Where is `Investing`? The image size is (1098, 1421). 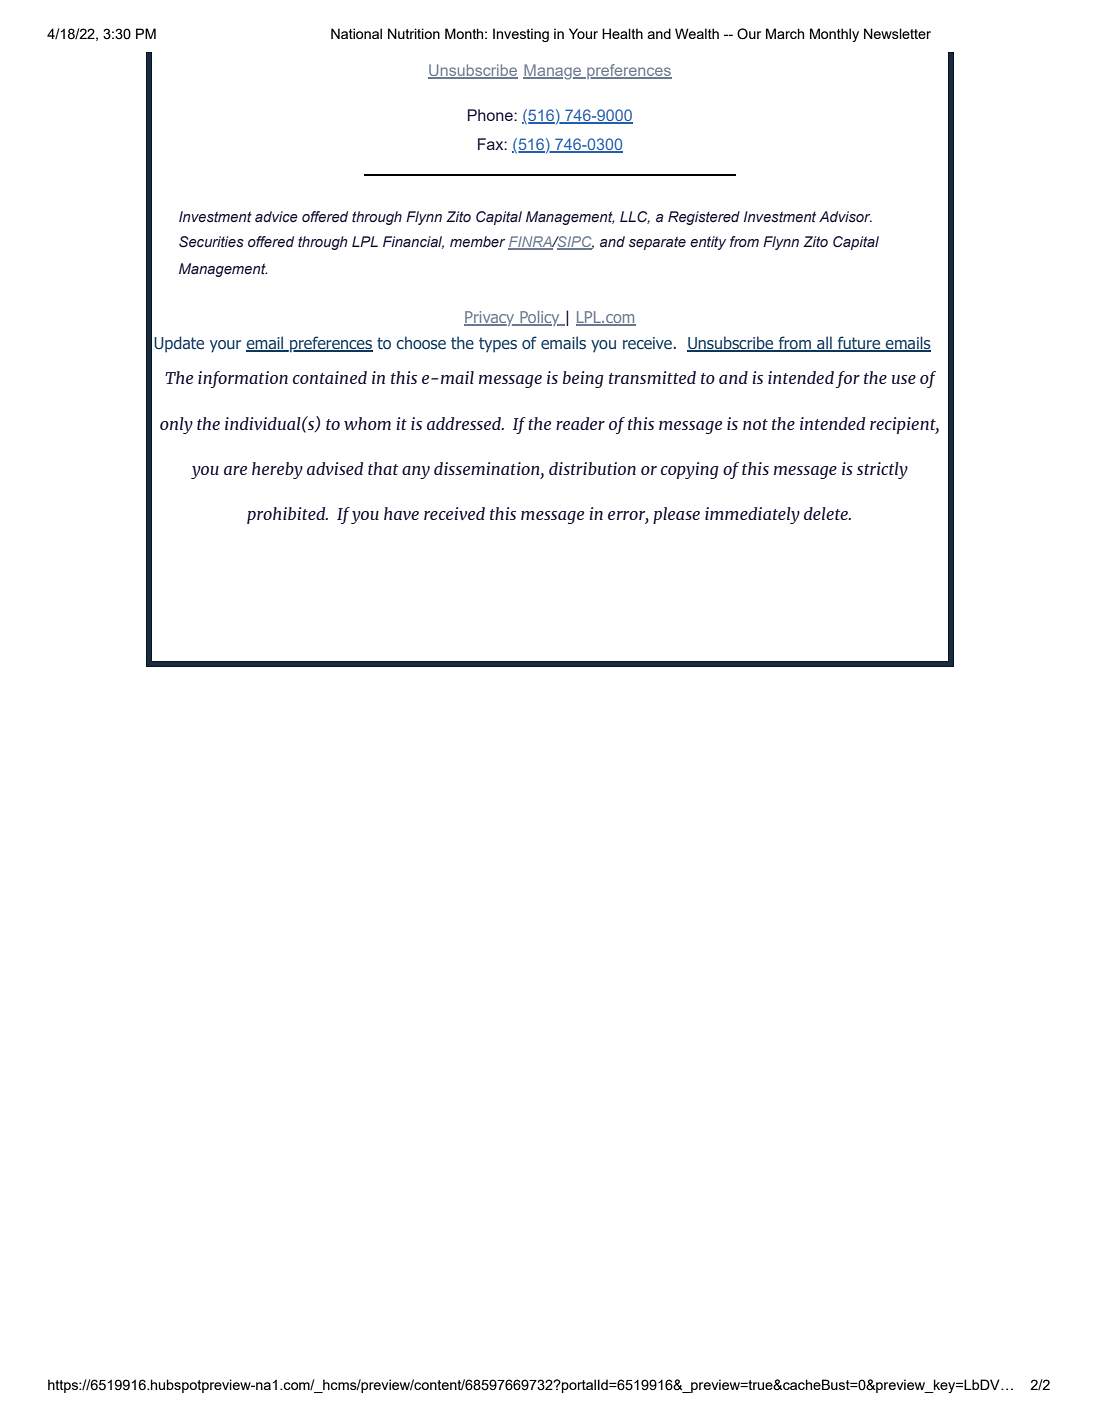 Investing is located at coordinates (521, 35).
